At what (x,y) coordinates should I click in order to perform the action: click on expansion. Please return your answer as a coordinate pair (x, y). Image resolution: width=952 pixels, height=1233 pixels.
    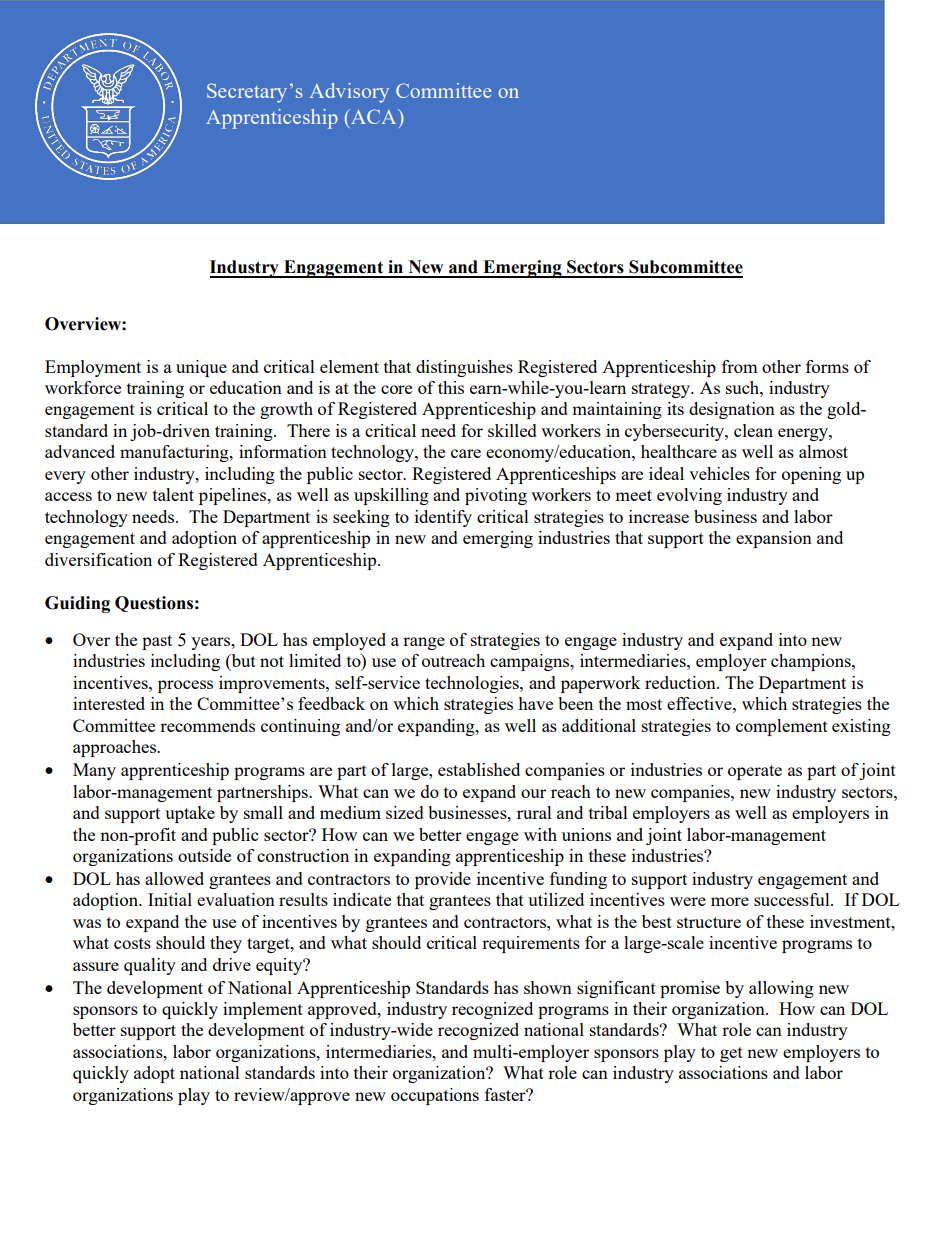
    Looking at the image, I should click on (774, 539).
